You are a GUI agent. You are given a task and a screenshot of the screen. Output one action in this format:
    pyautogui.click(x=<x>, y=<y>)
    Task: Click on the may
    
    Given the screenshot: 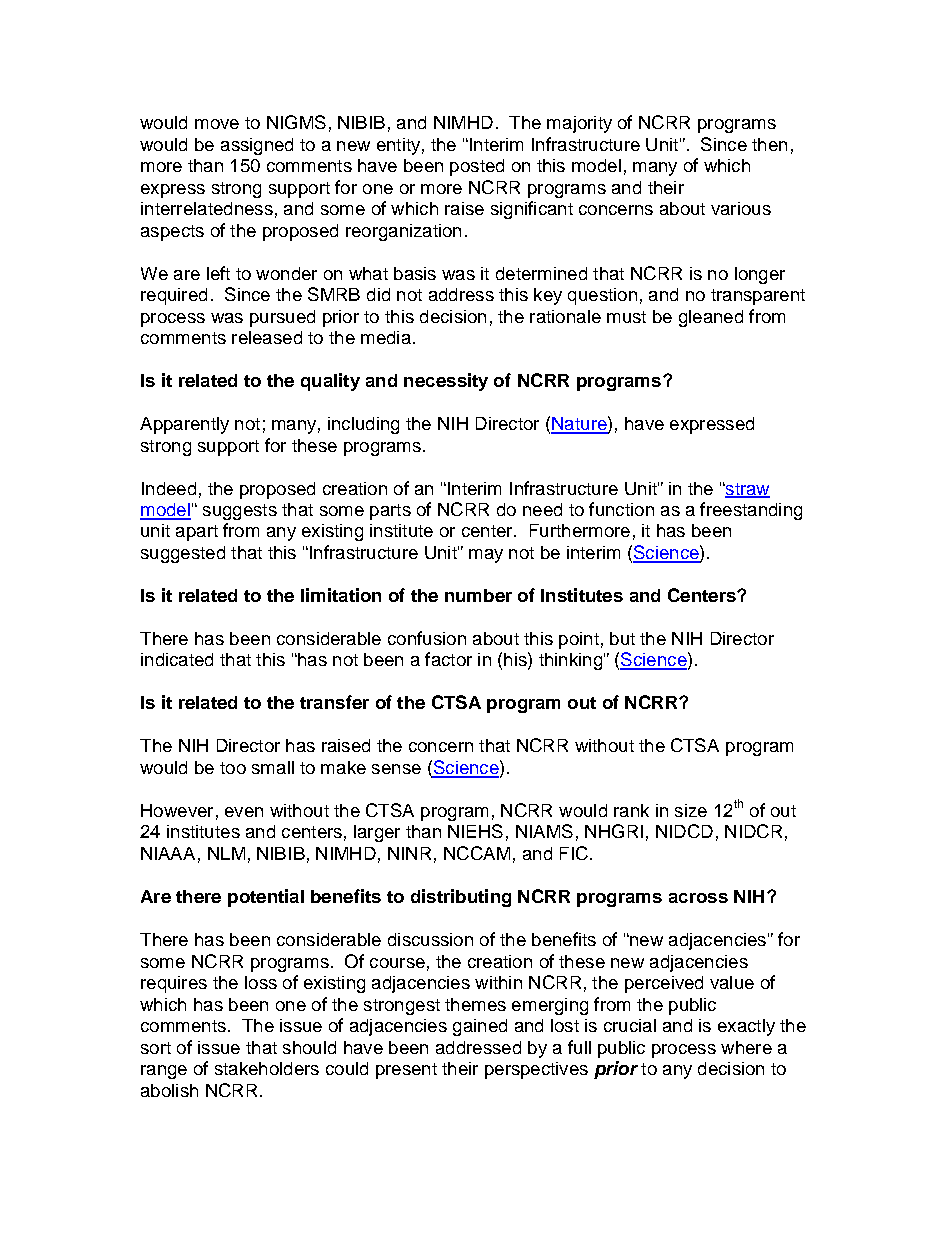 What is the action you would take?
    pyautogui.click(x=486, y=556)
